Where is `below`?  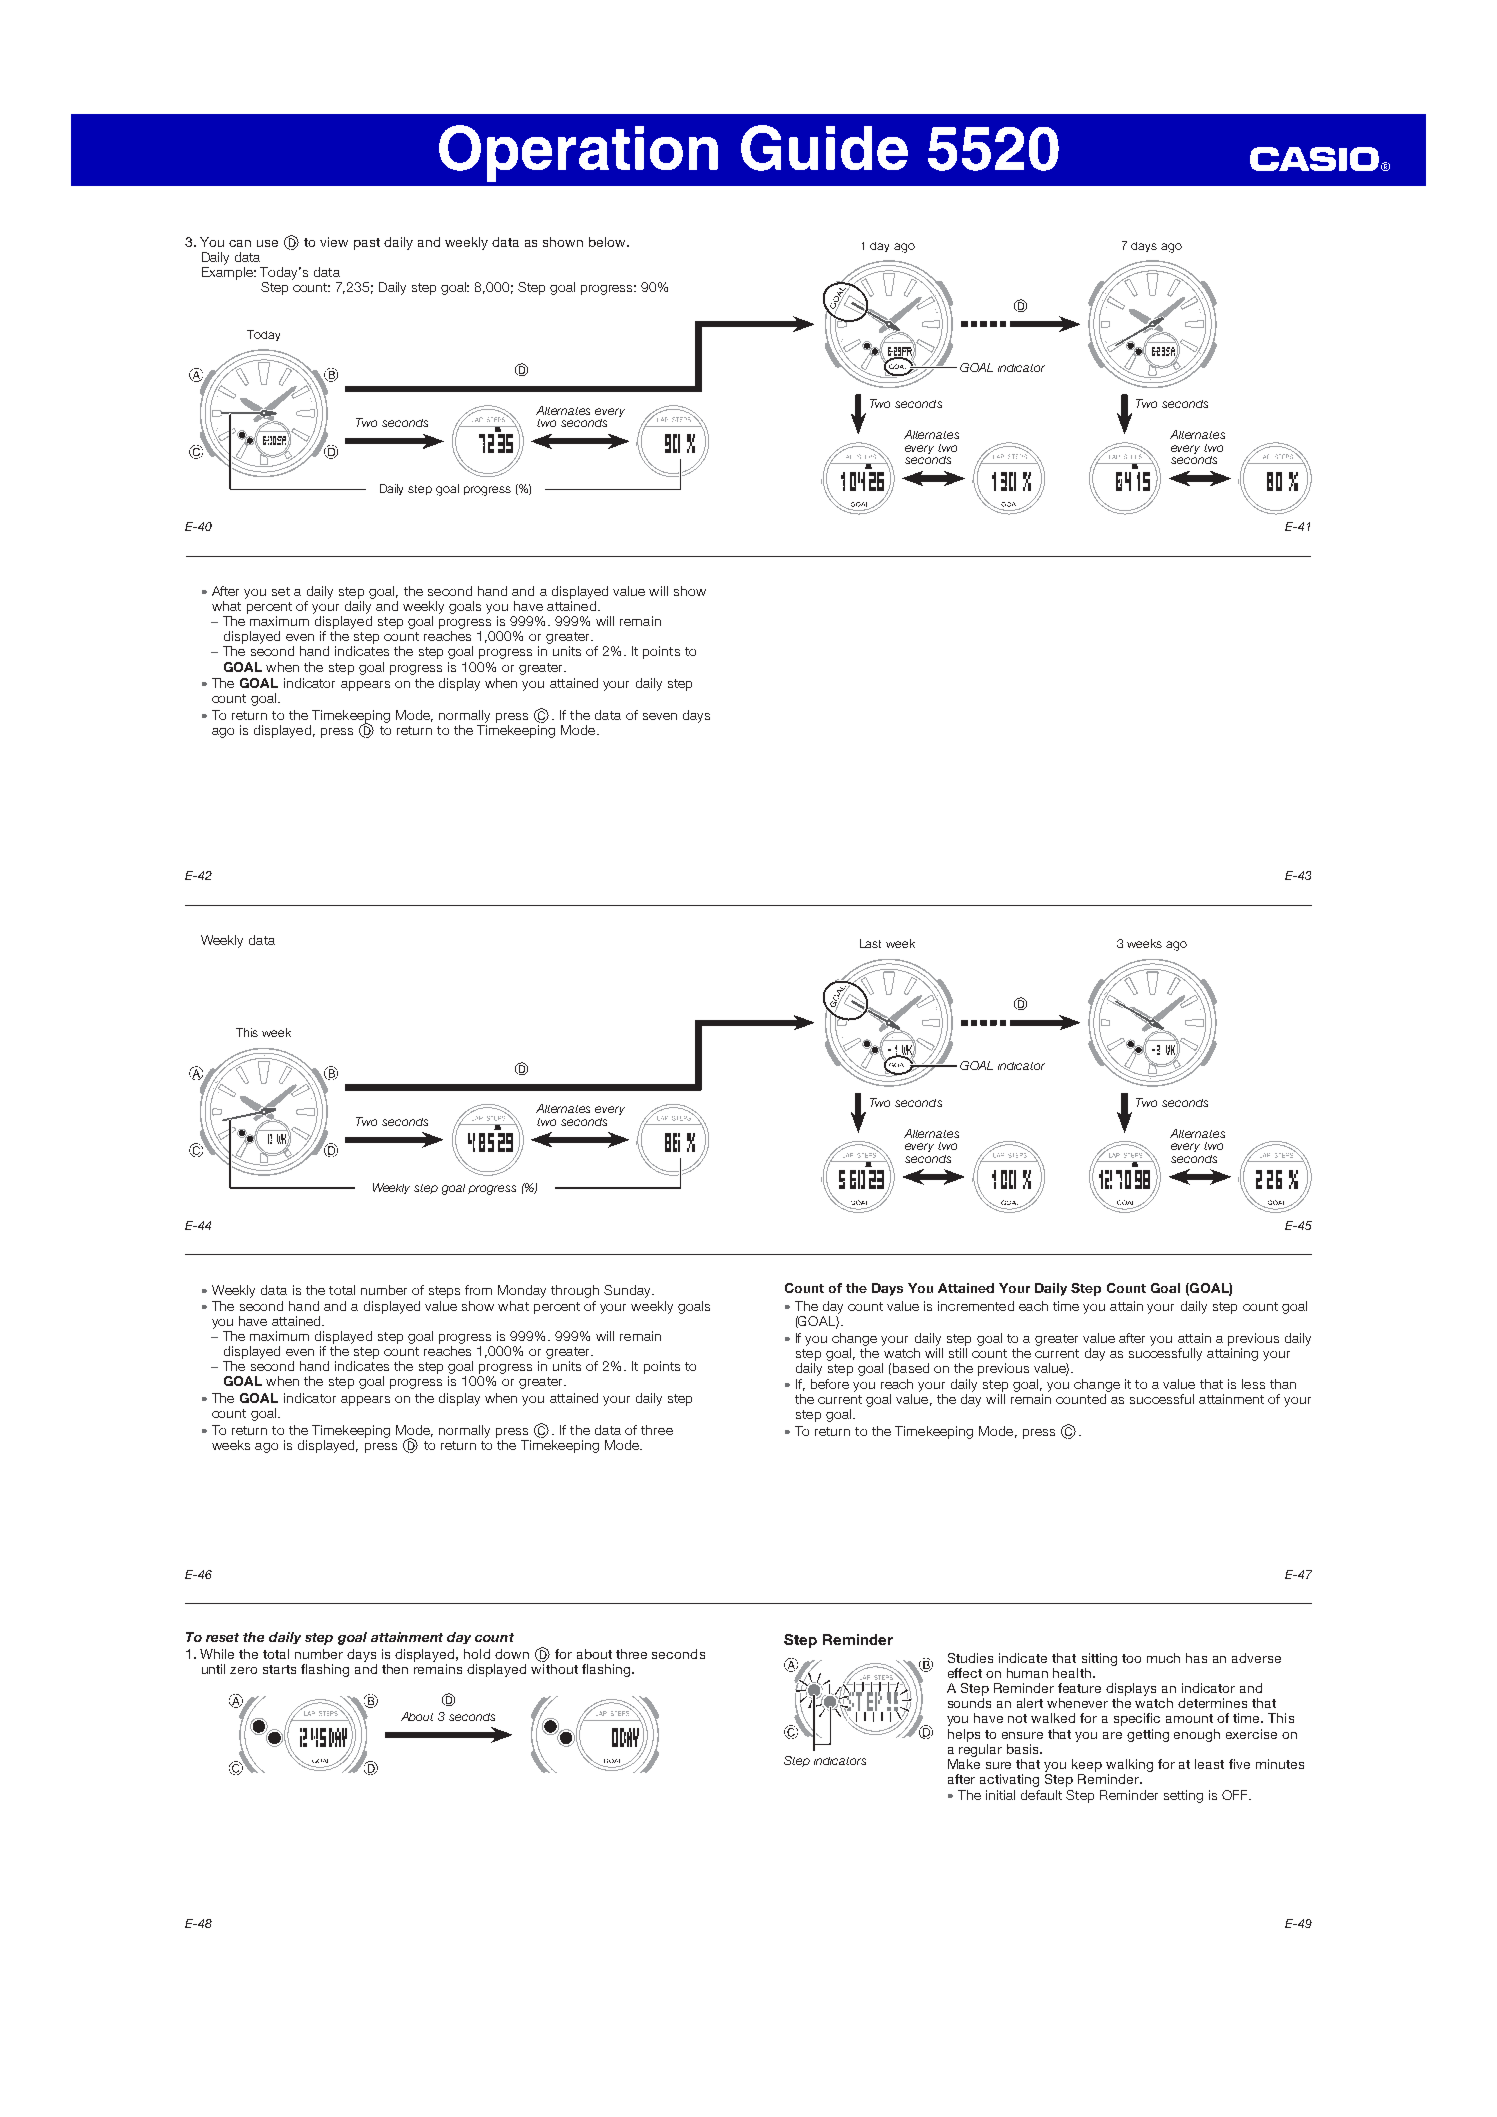
below is located at coordinates (608, 242).
